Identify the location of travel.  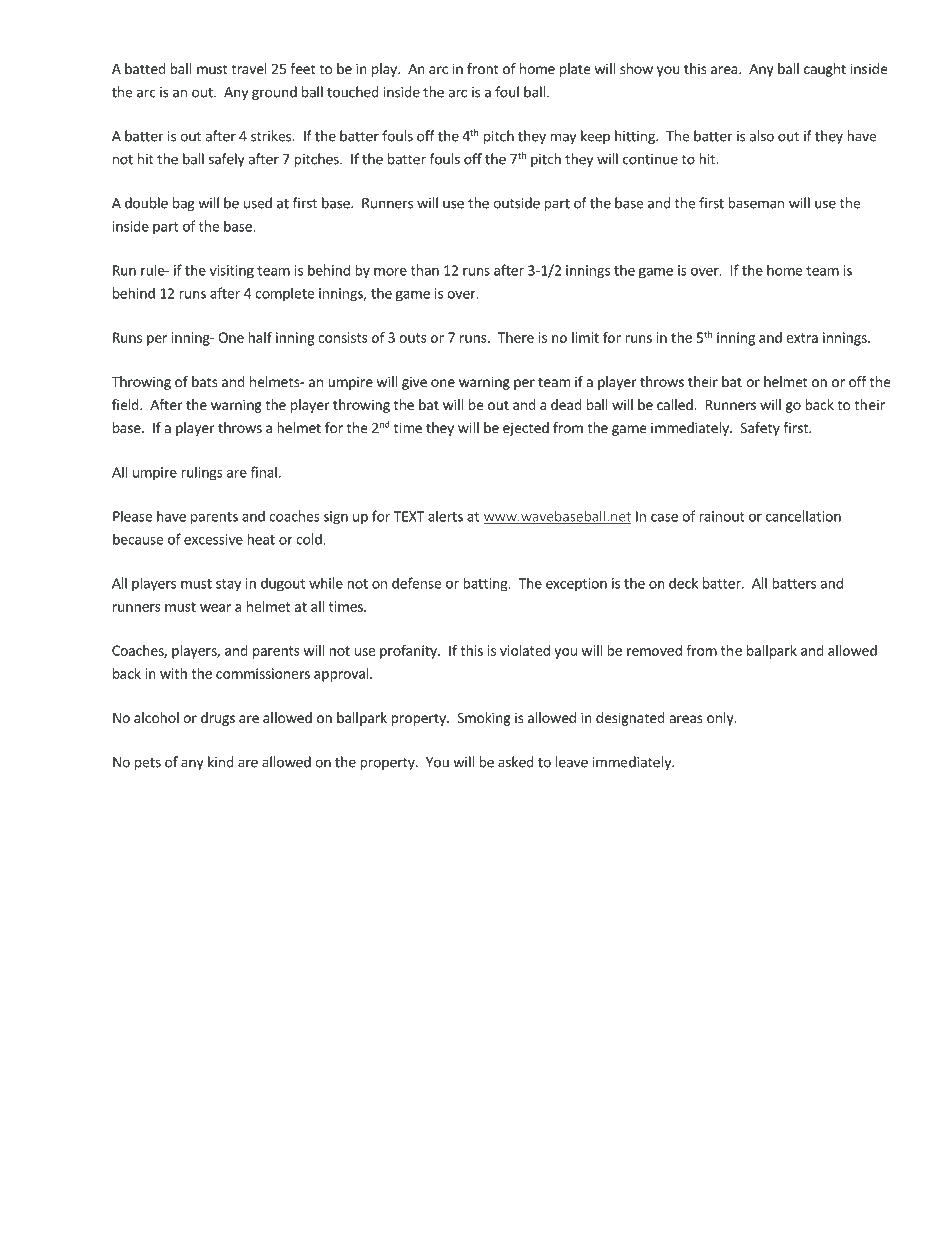
(249, 68).
